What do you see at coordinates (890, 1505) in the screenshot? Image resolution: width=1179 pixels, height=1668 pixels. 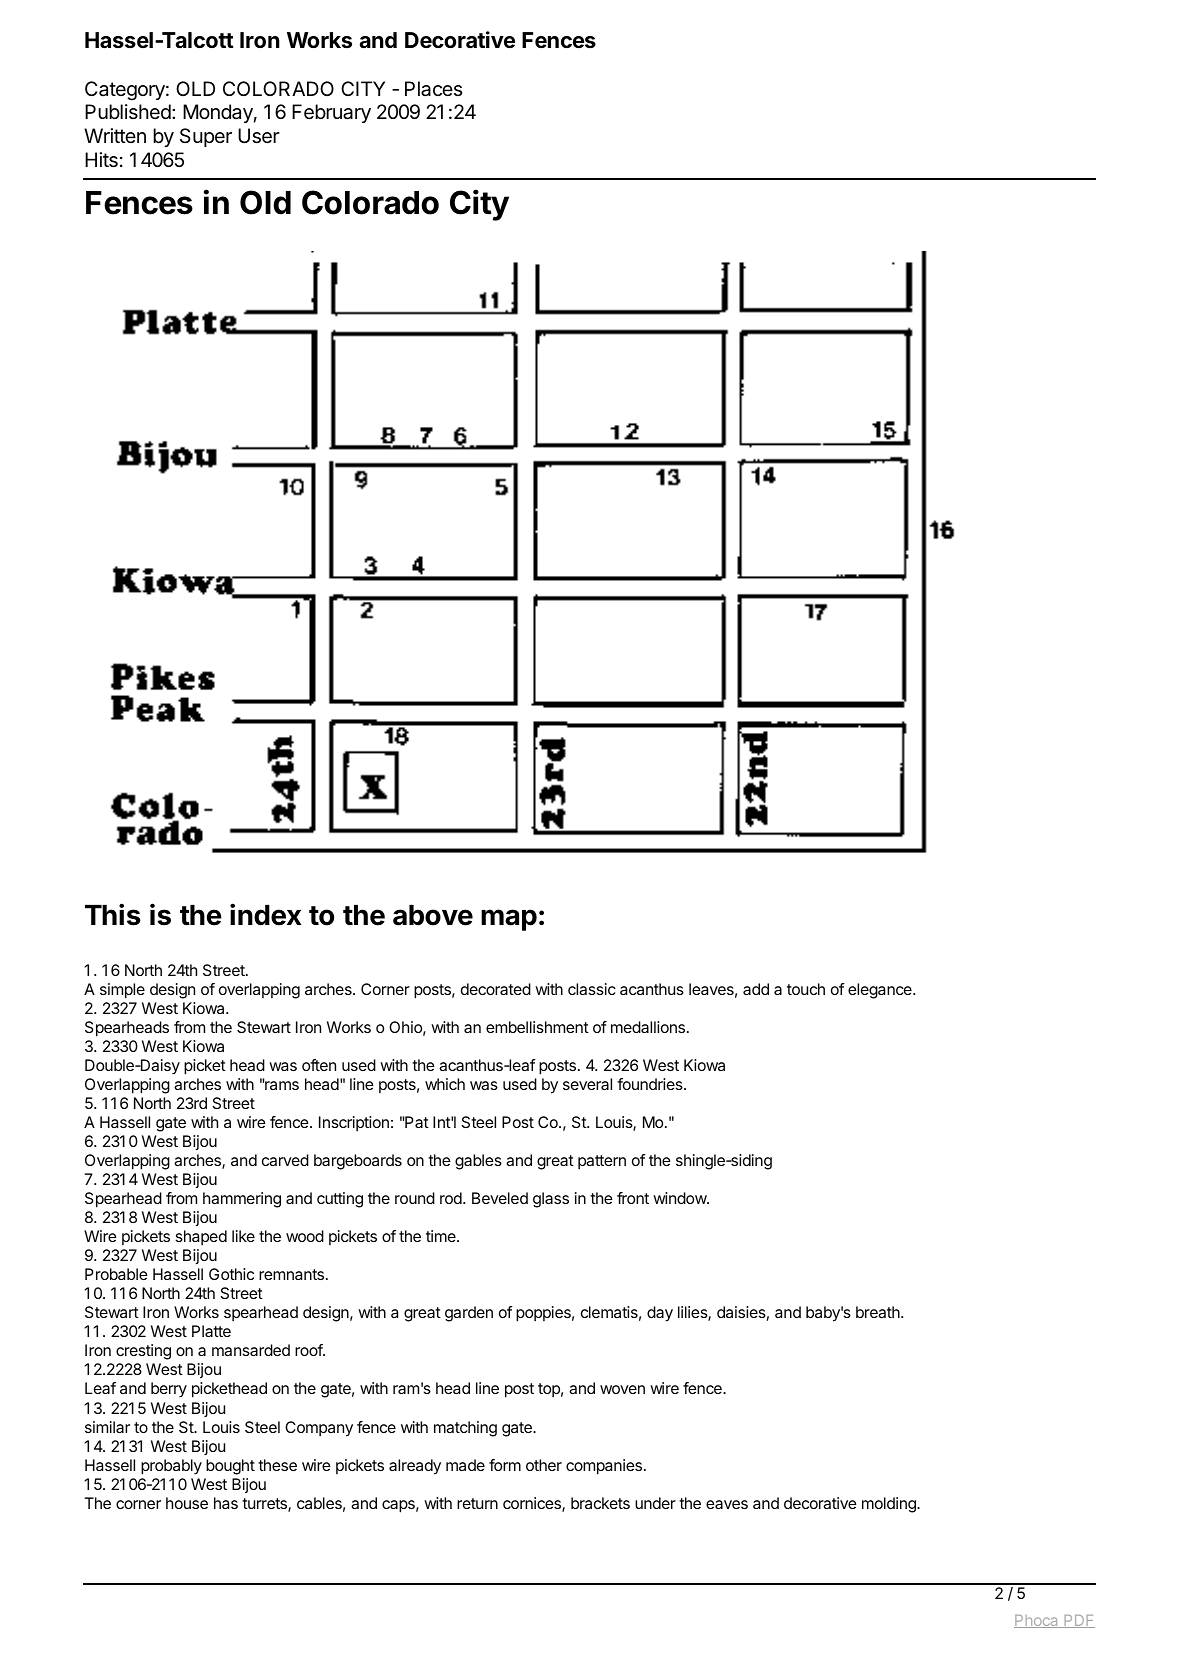 I see `molding` at bounding box center [890, 1505].
